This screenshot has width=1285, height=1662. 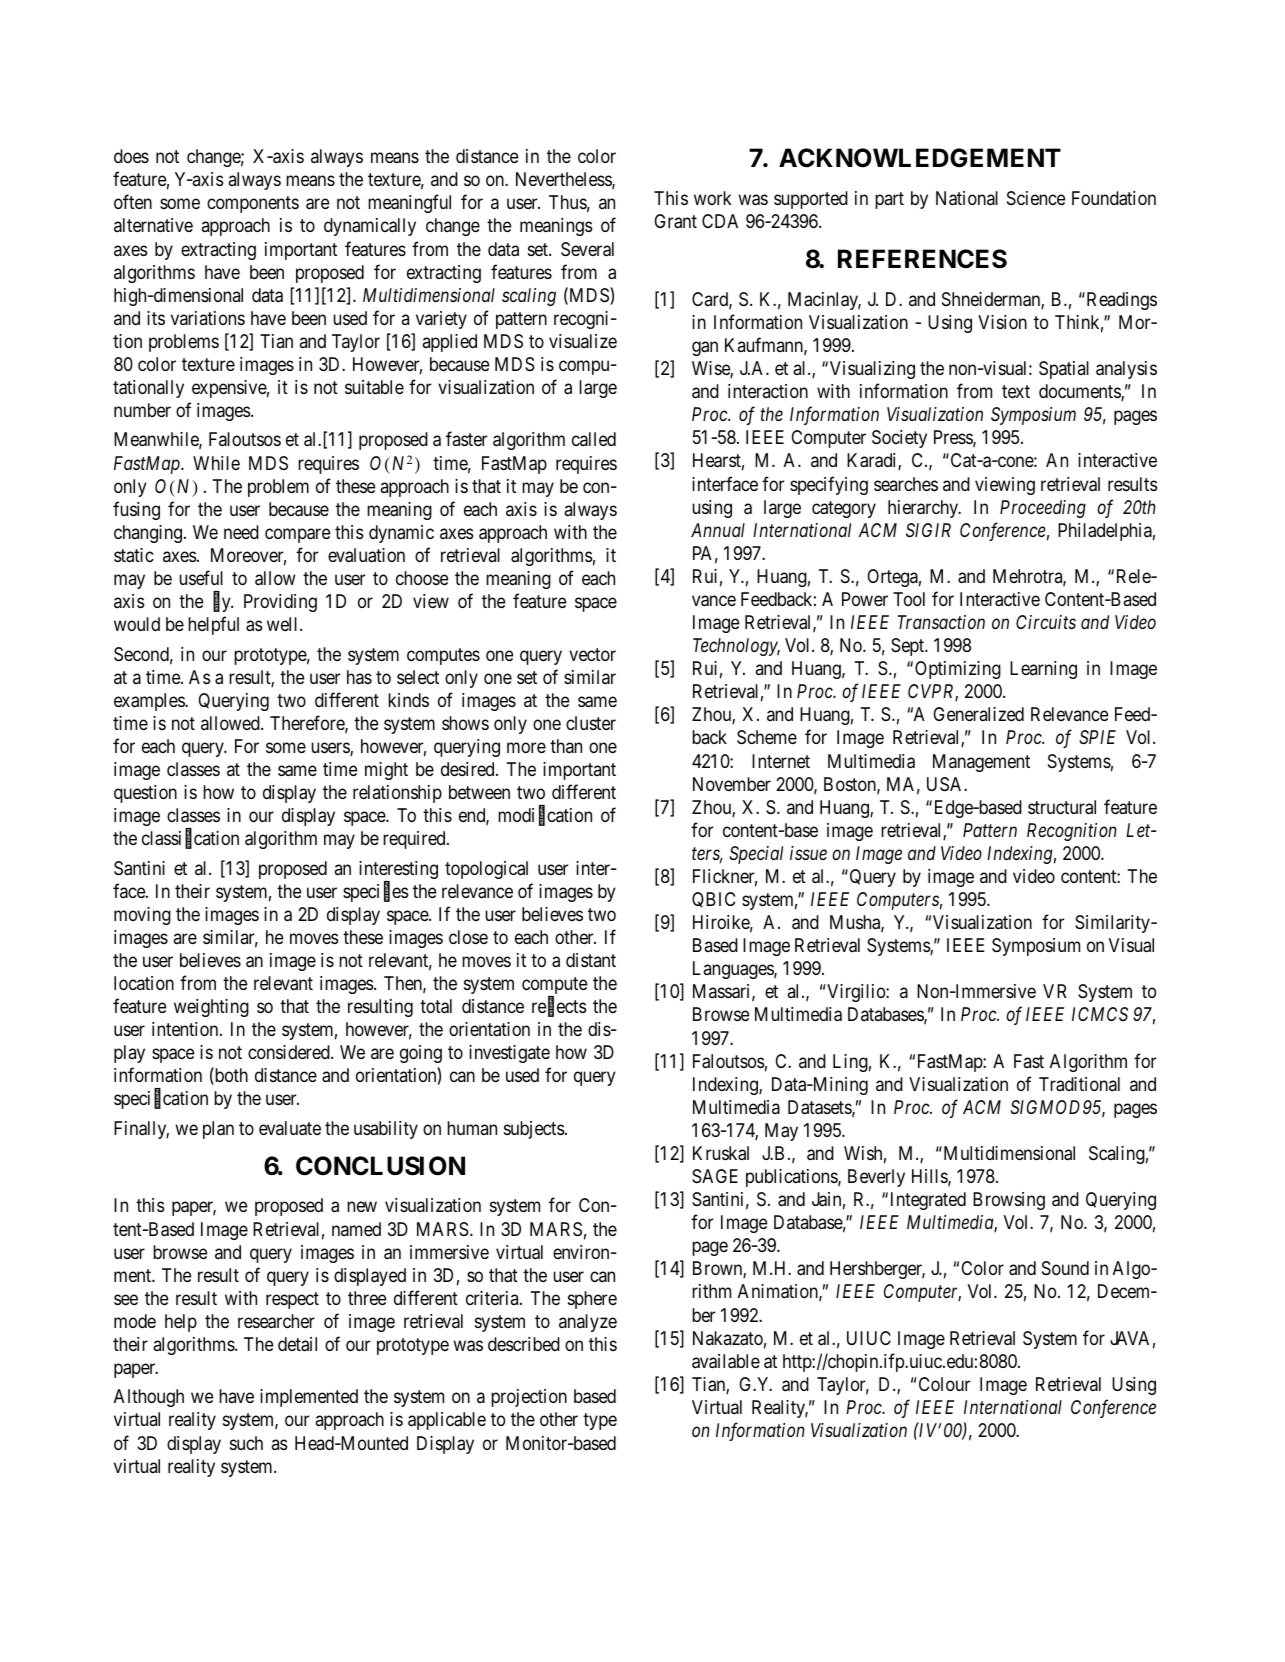 I want to click on hierarchy, so click(x=924, y=509).
